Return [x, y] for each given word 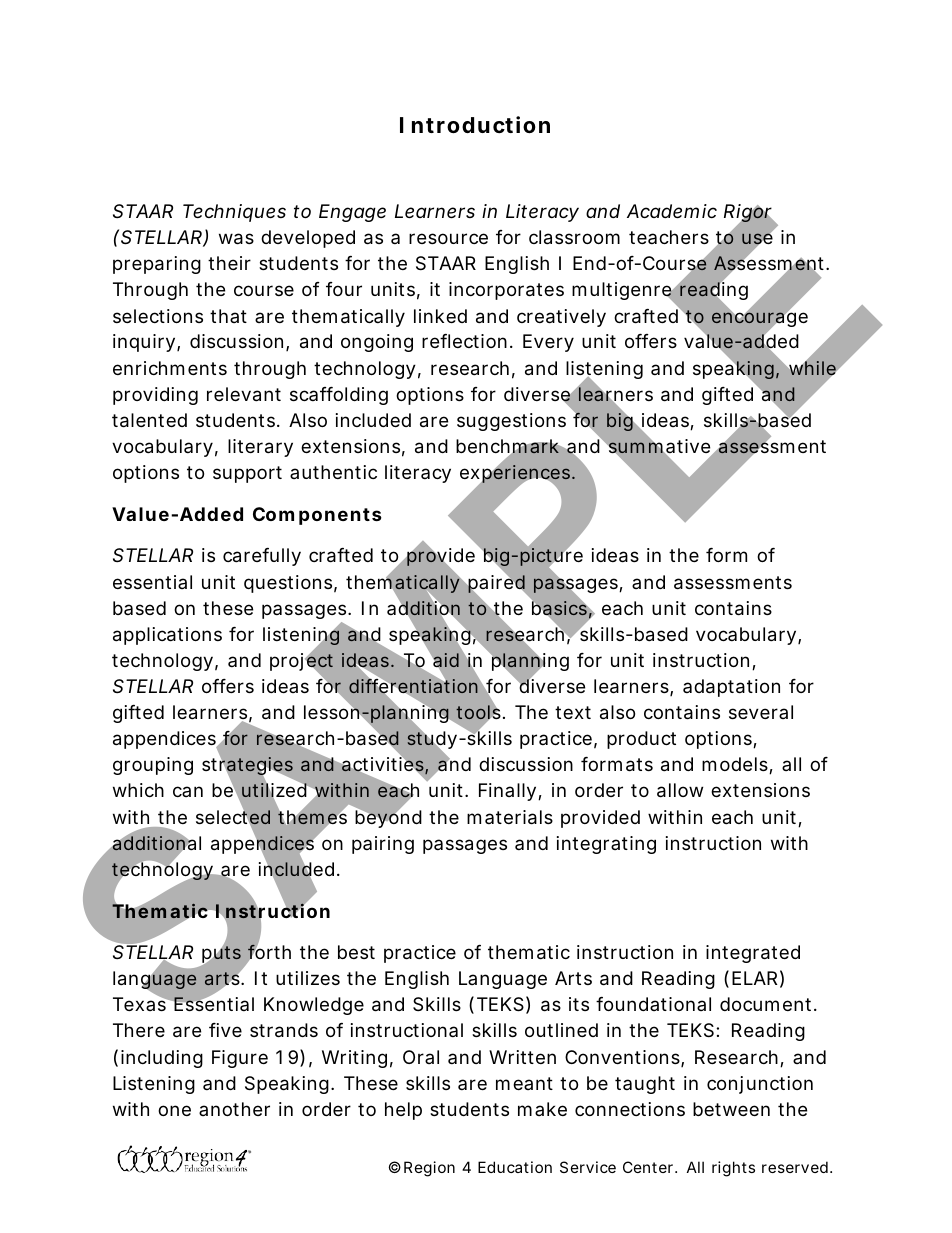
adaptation [731, 688]
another [234, 1109]
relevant [244, 394]
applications [167, 636]
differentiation [415, 687]
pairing [383, 845]
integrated [753, 954]
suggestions [511, 422]
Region [429, 1169]
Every [548, 343]
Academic [672, 211]
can [188, 791]
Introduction [475, 124]
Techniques [234, 213]
